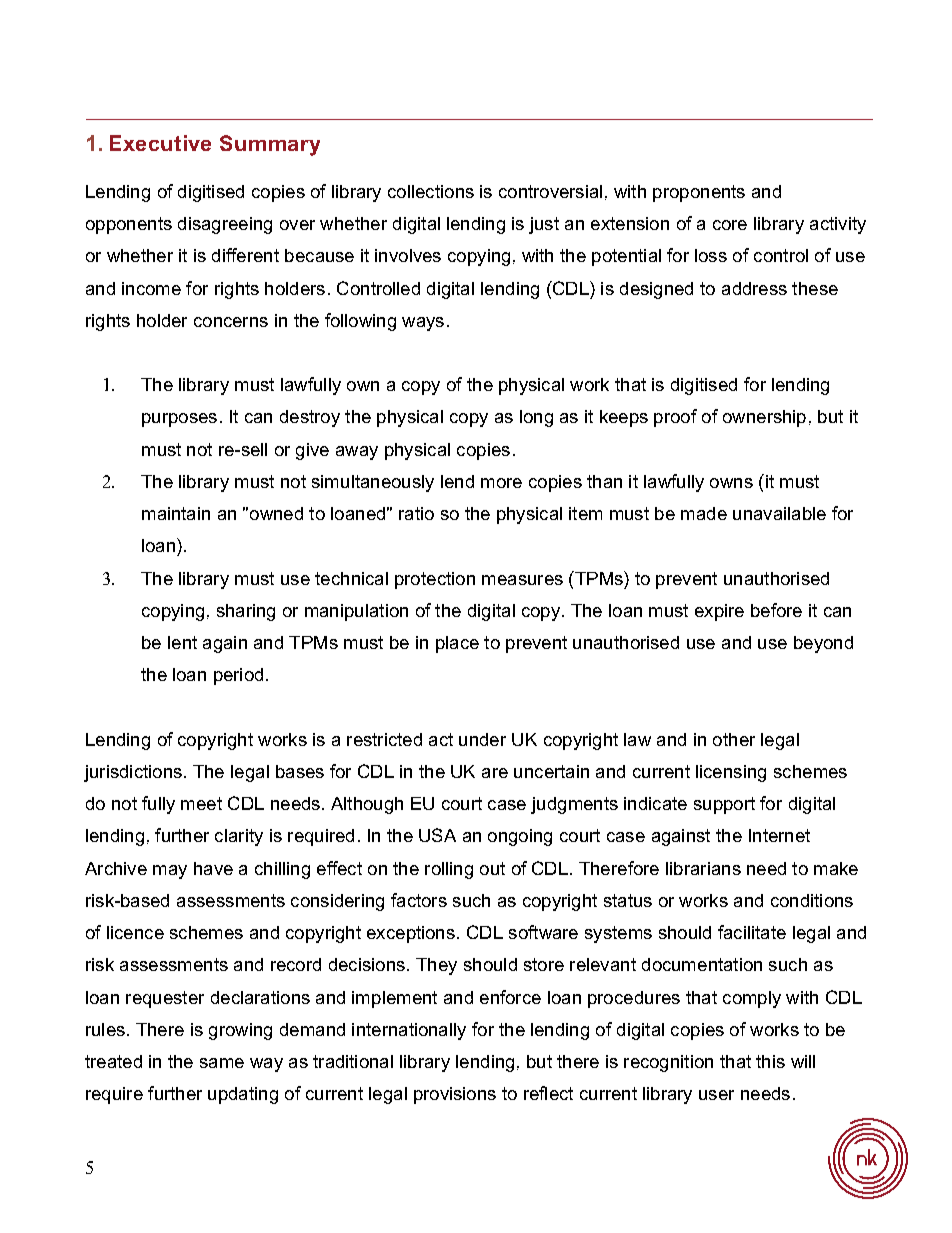 This image has height=1233, width=952. Describe the element at coordinates (431, 191) in the image. I see `collections` at that location.
